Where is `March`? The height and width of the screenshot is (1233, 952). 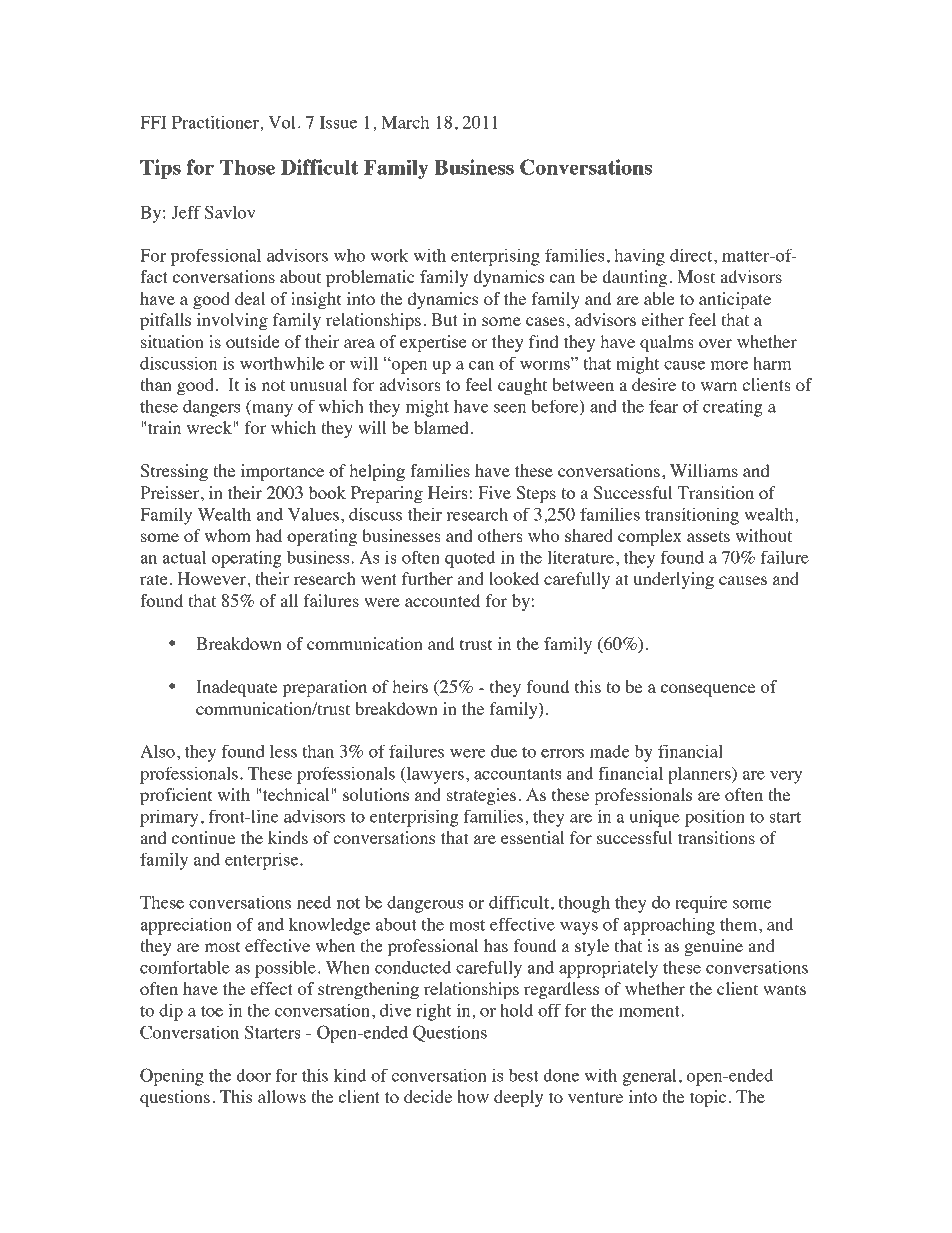
March is located at coordinates (405, 122).
